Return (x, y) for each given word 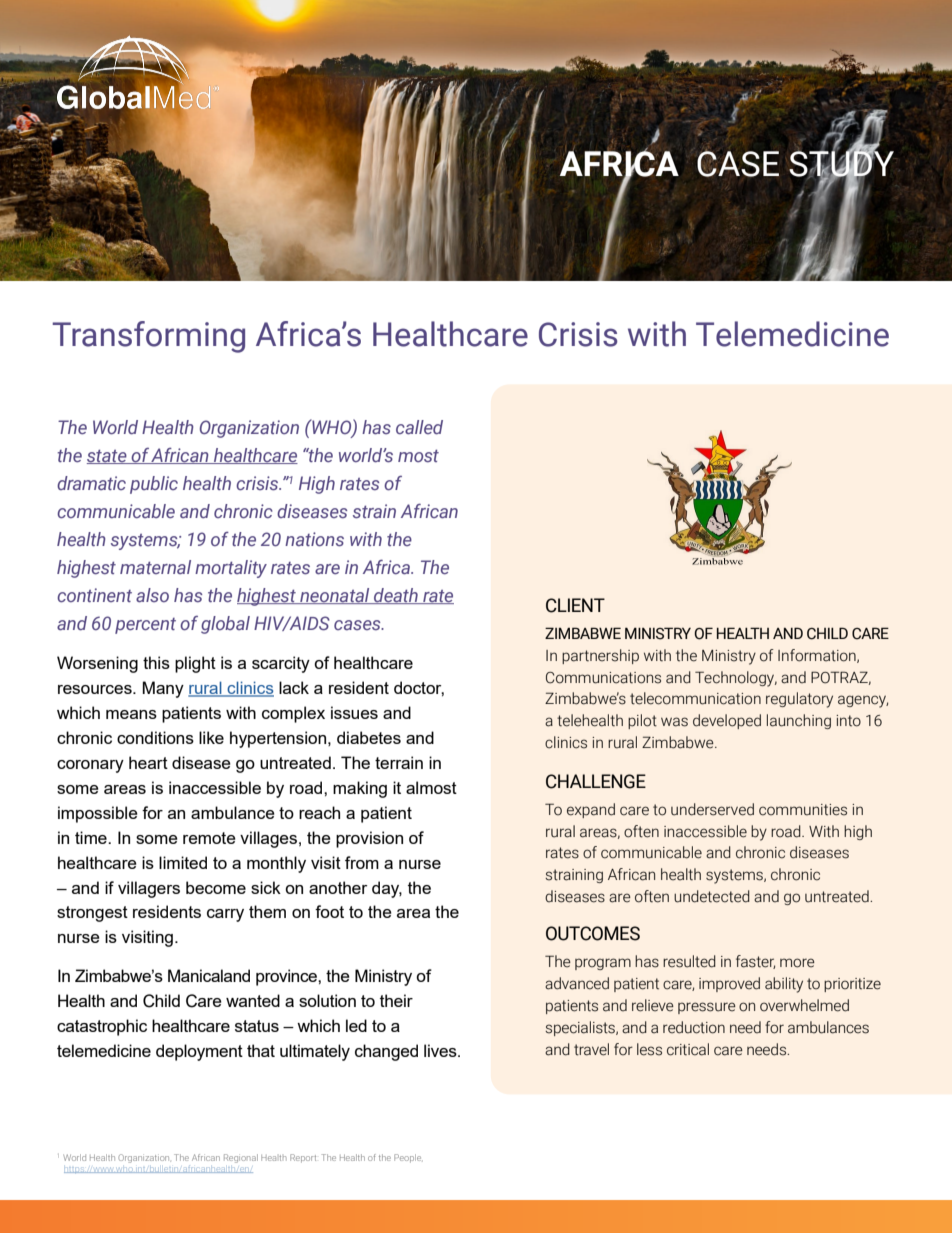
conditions (155, 737)
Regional (241, 1158)
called (419, 427)
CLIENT (575, 605)
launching (799, 721)
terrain (399, 762)
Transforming (148, 337)
